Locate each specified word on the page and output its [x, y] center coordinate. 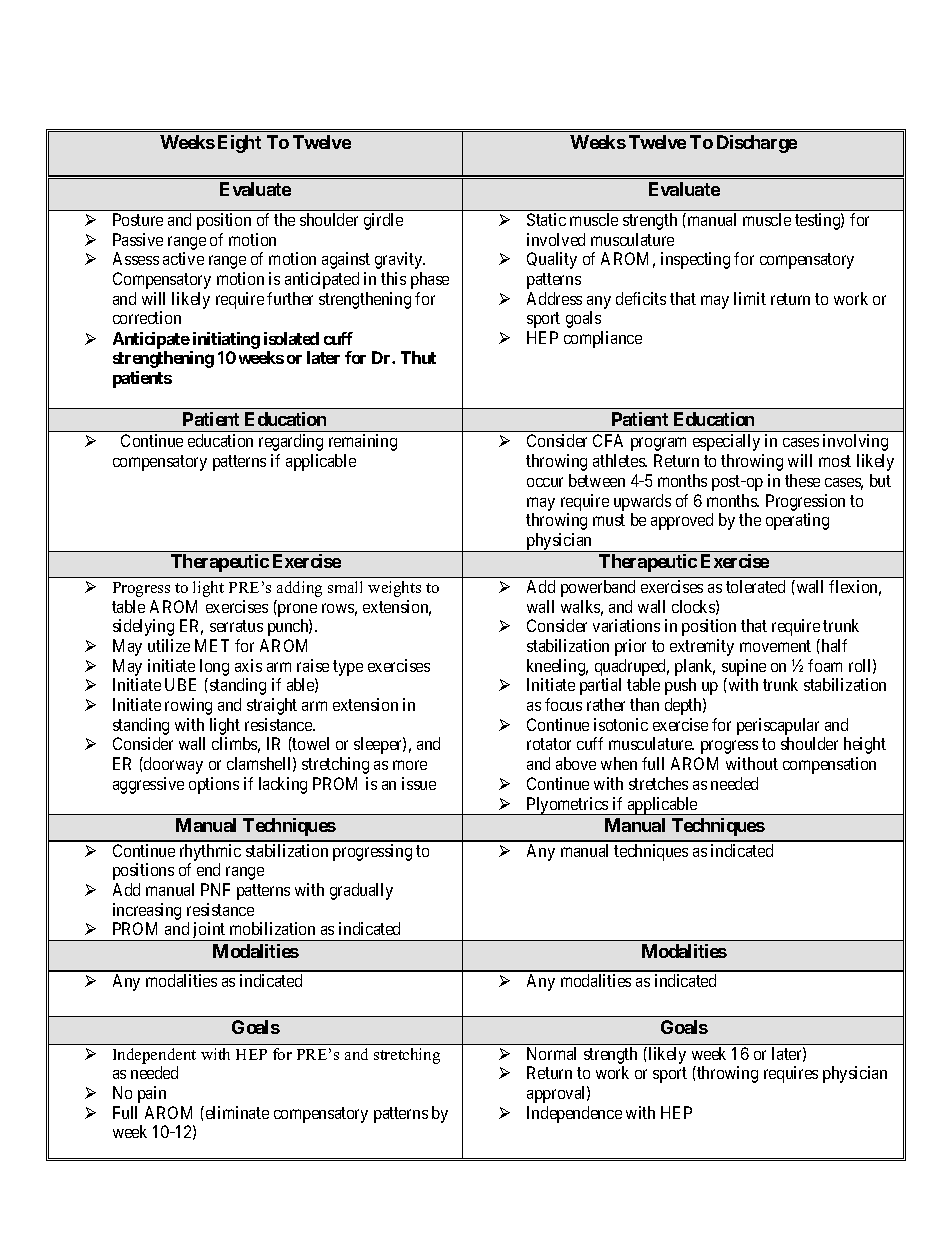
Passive [138, 239]
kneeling [557, 667]
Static [546, 219]
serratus [236, 626]
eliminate [236, 1112]
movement [775, 646]
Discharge [757, 144]
